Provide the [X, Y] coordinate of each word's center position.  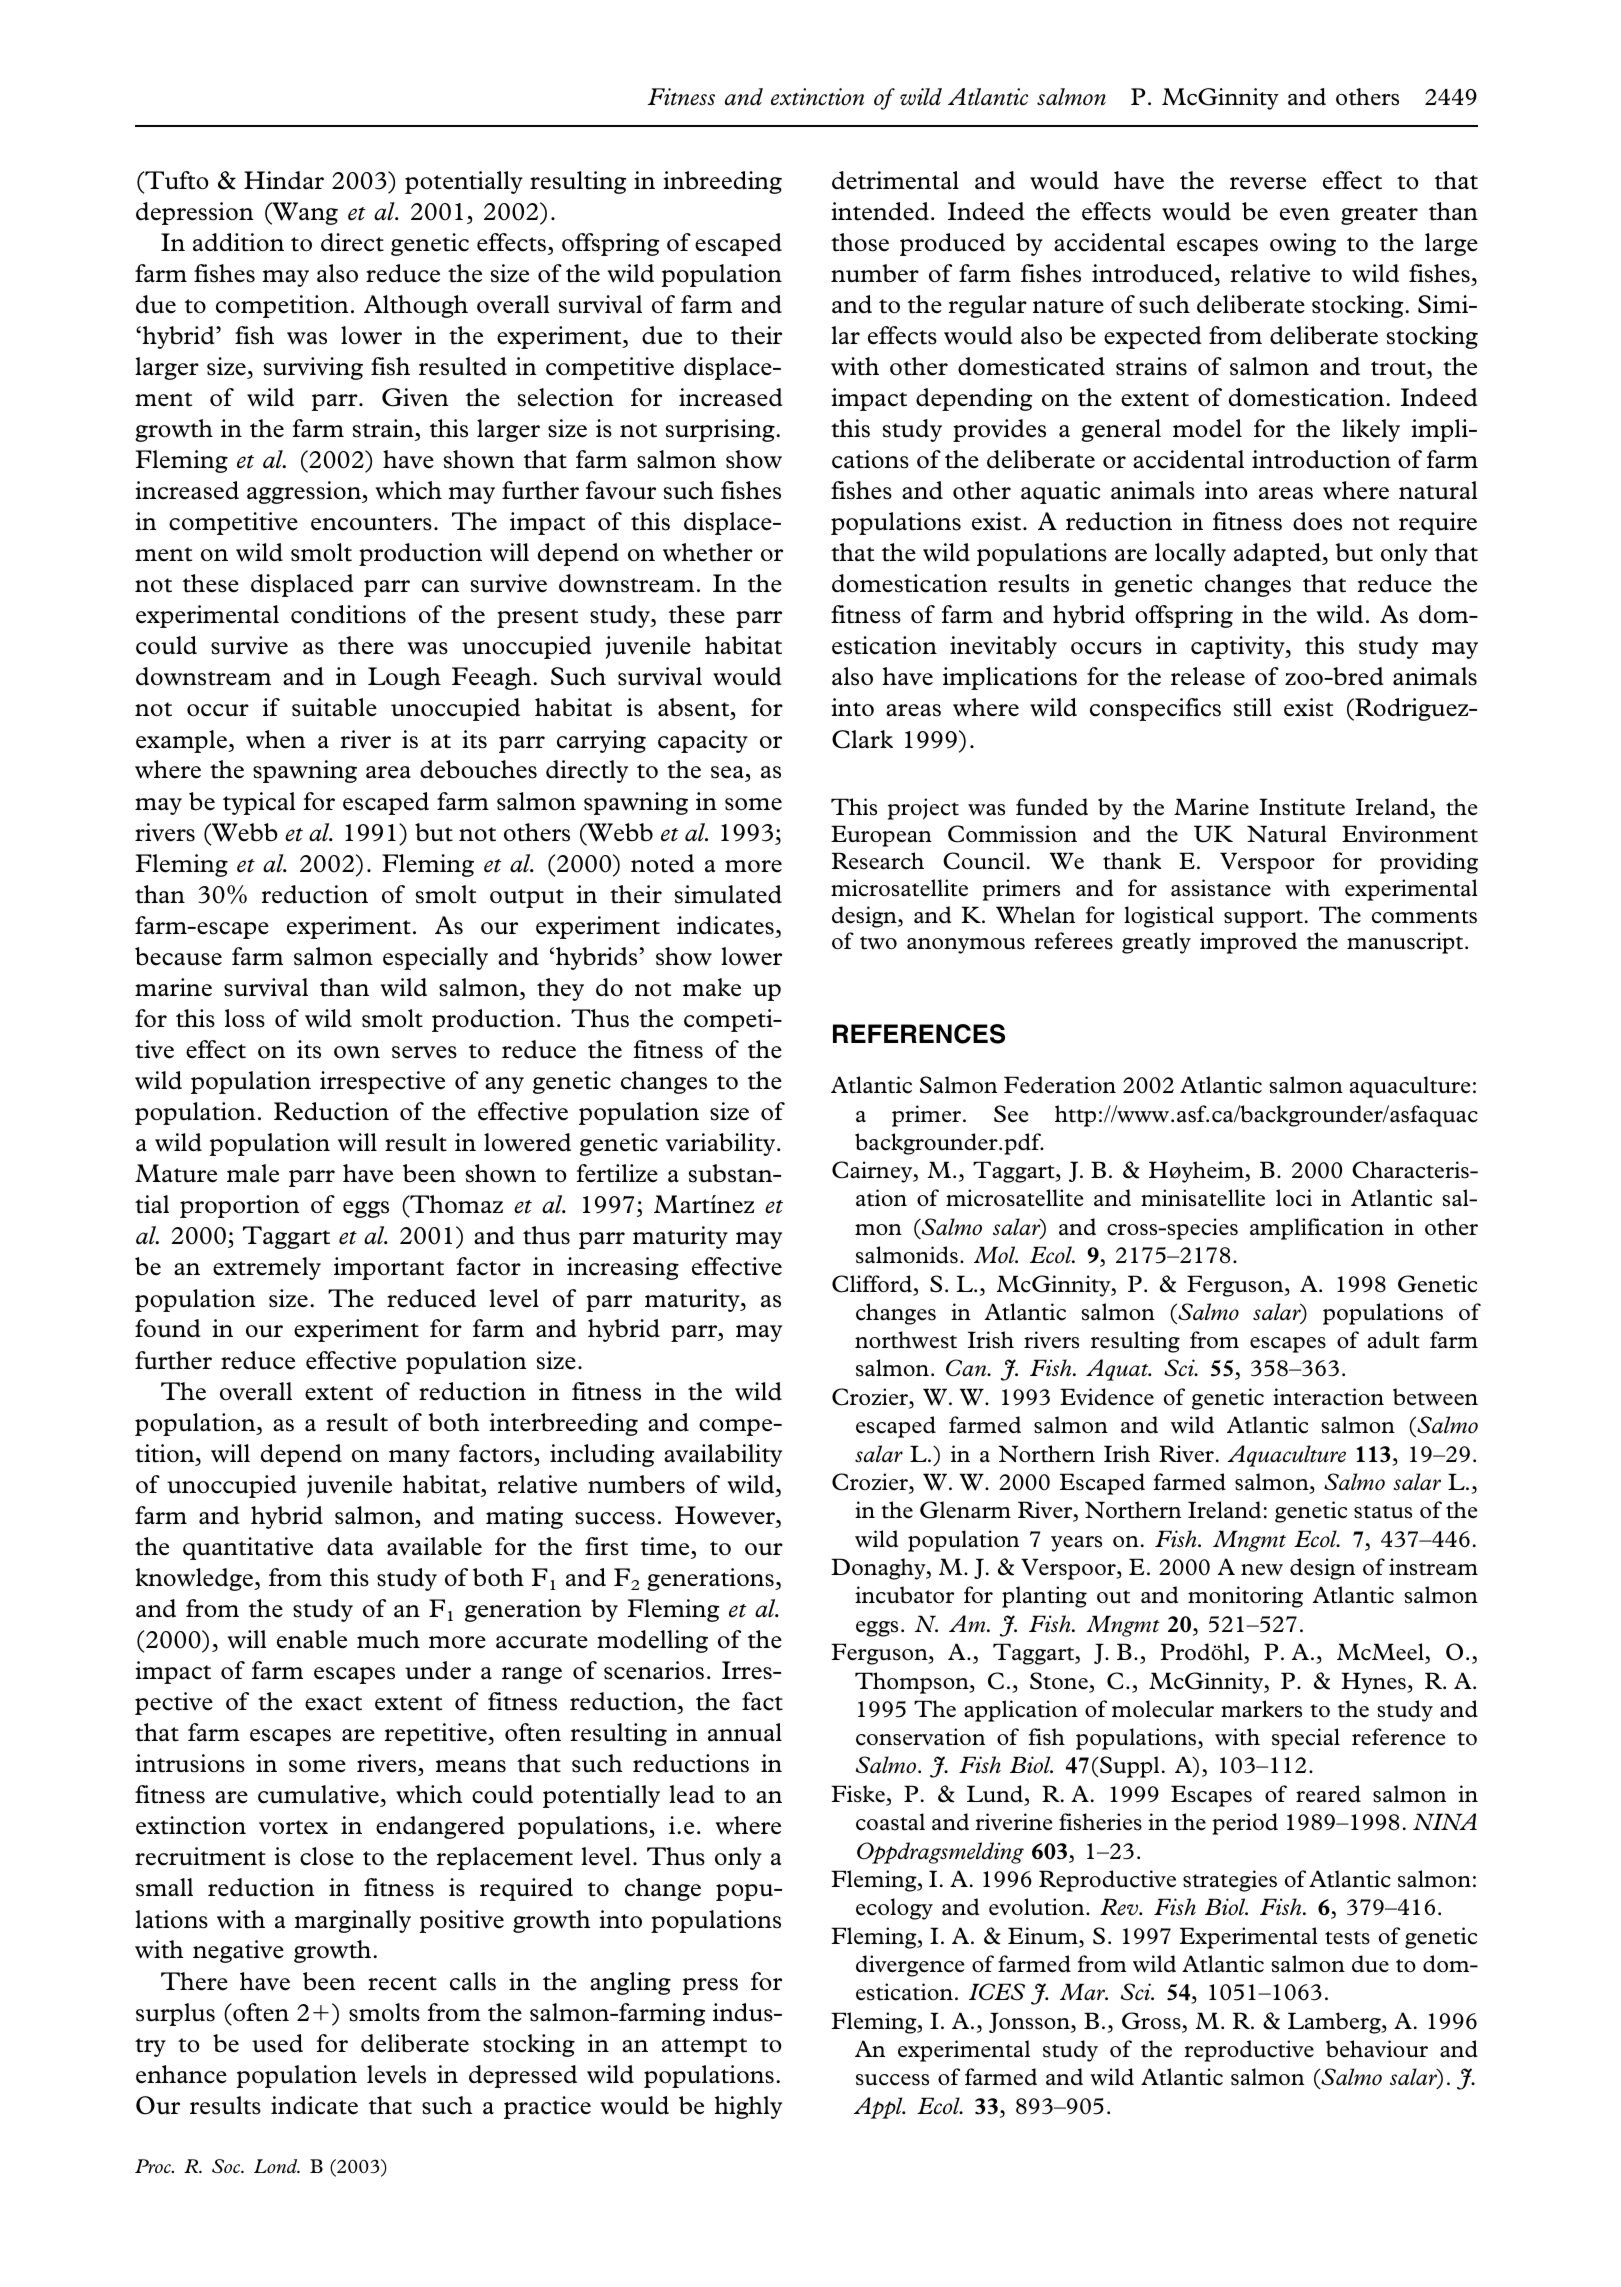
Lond [277, 2166]
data [350, 1546]
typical [259, 803]
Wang [304, 213]
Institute [1302, 807]
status [1383, 1512]
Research [878, 861]
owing [1303, 244]
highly [748, 2107]
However [726, 1516]
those [860, 242]
